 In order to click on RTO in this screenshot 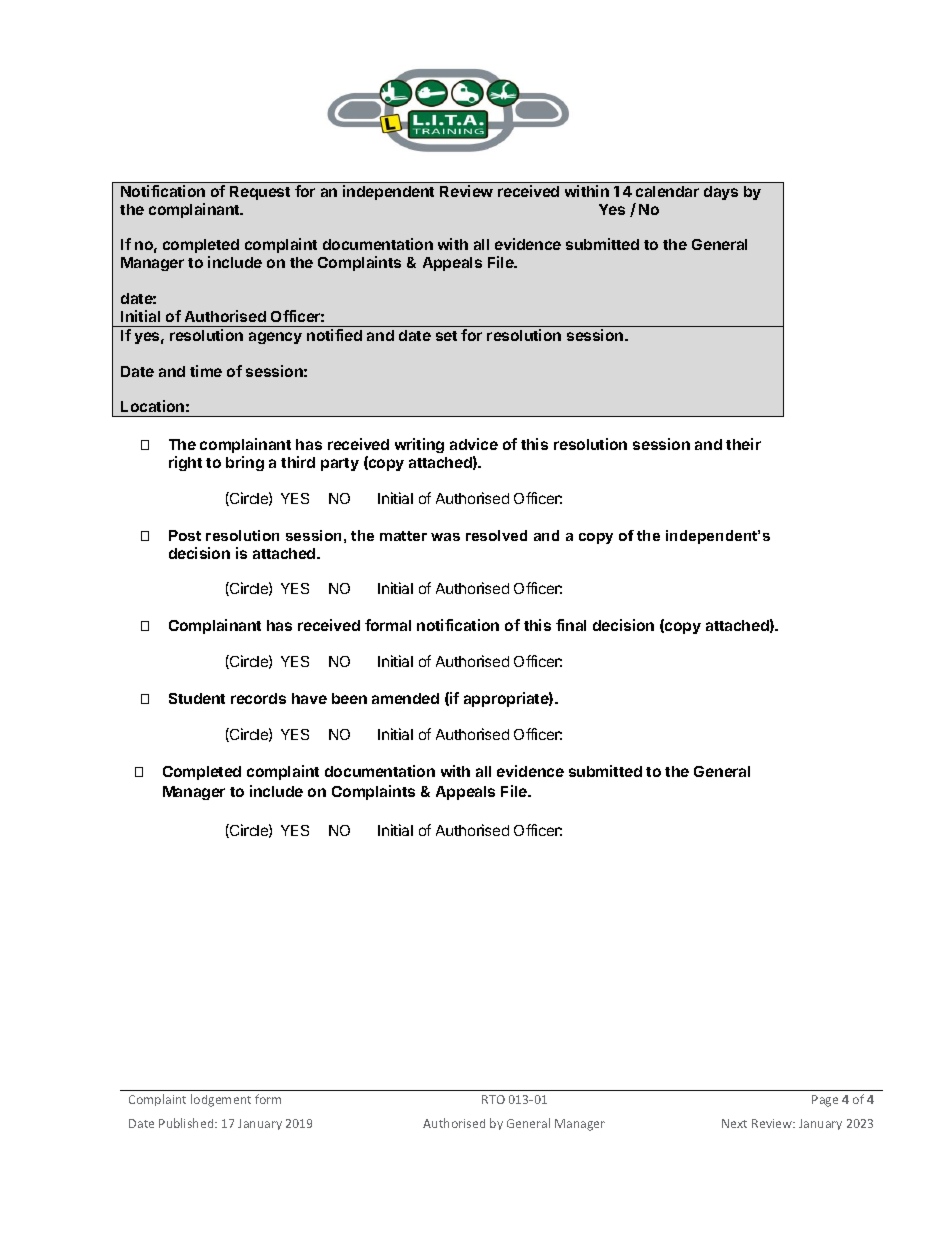, I will do `click(493, 1099)`.
